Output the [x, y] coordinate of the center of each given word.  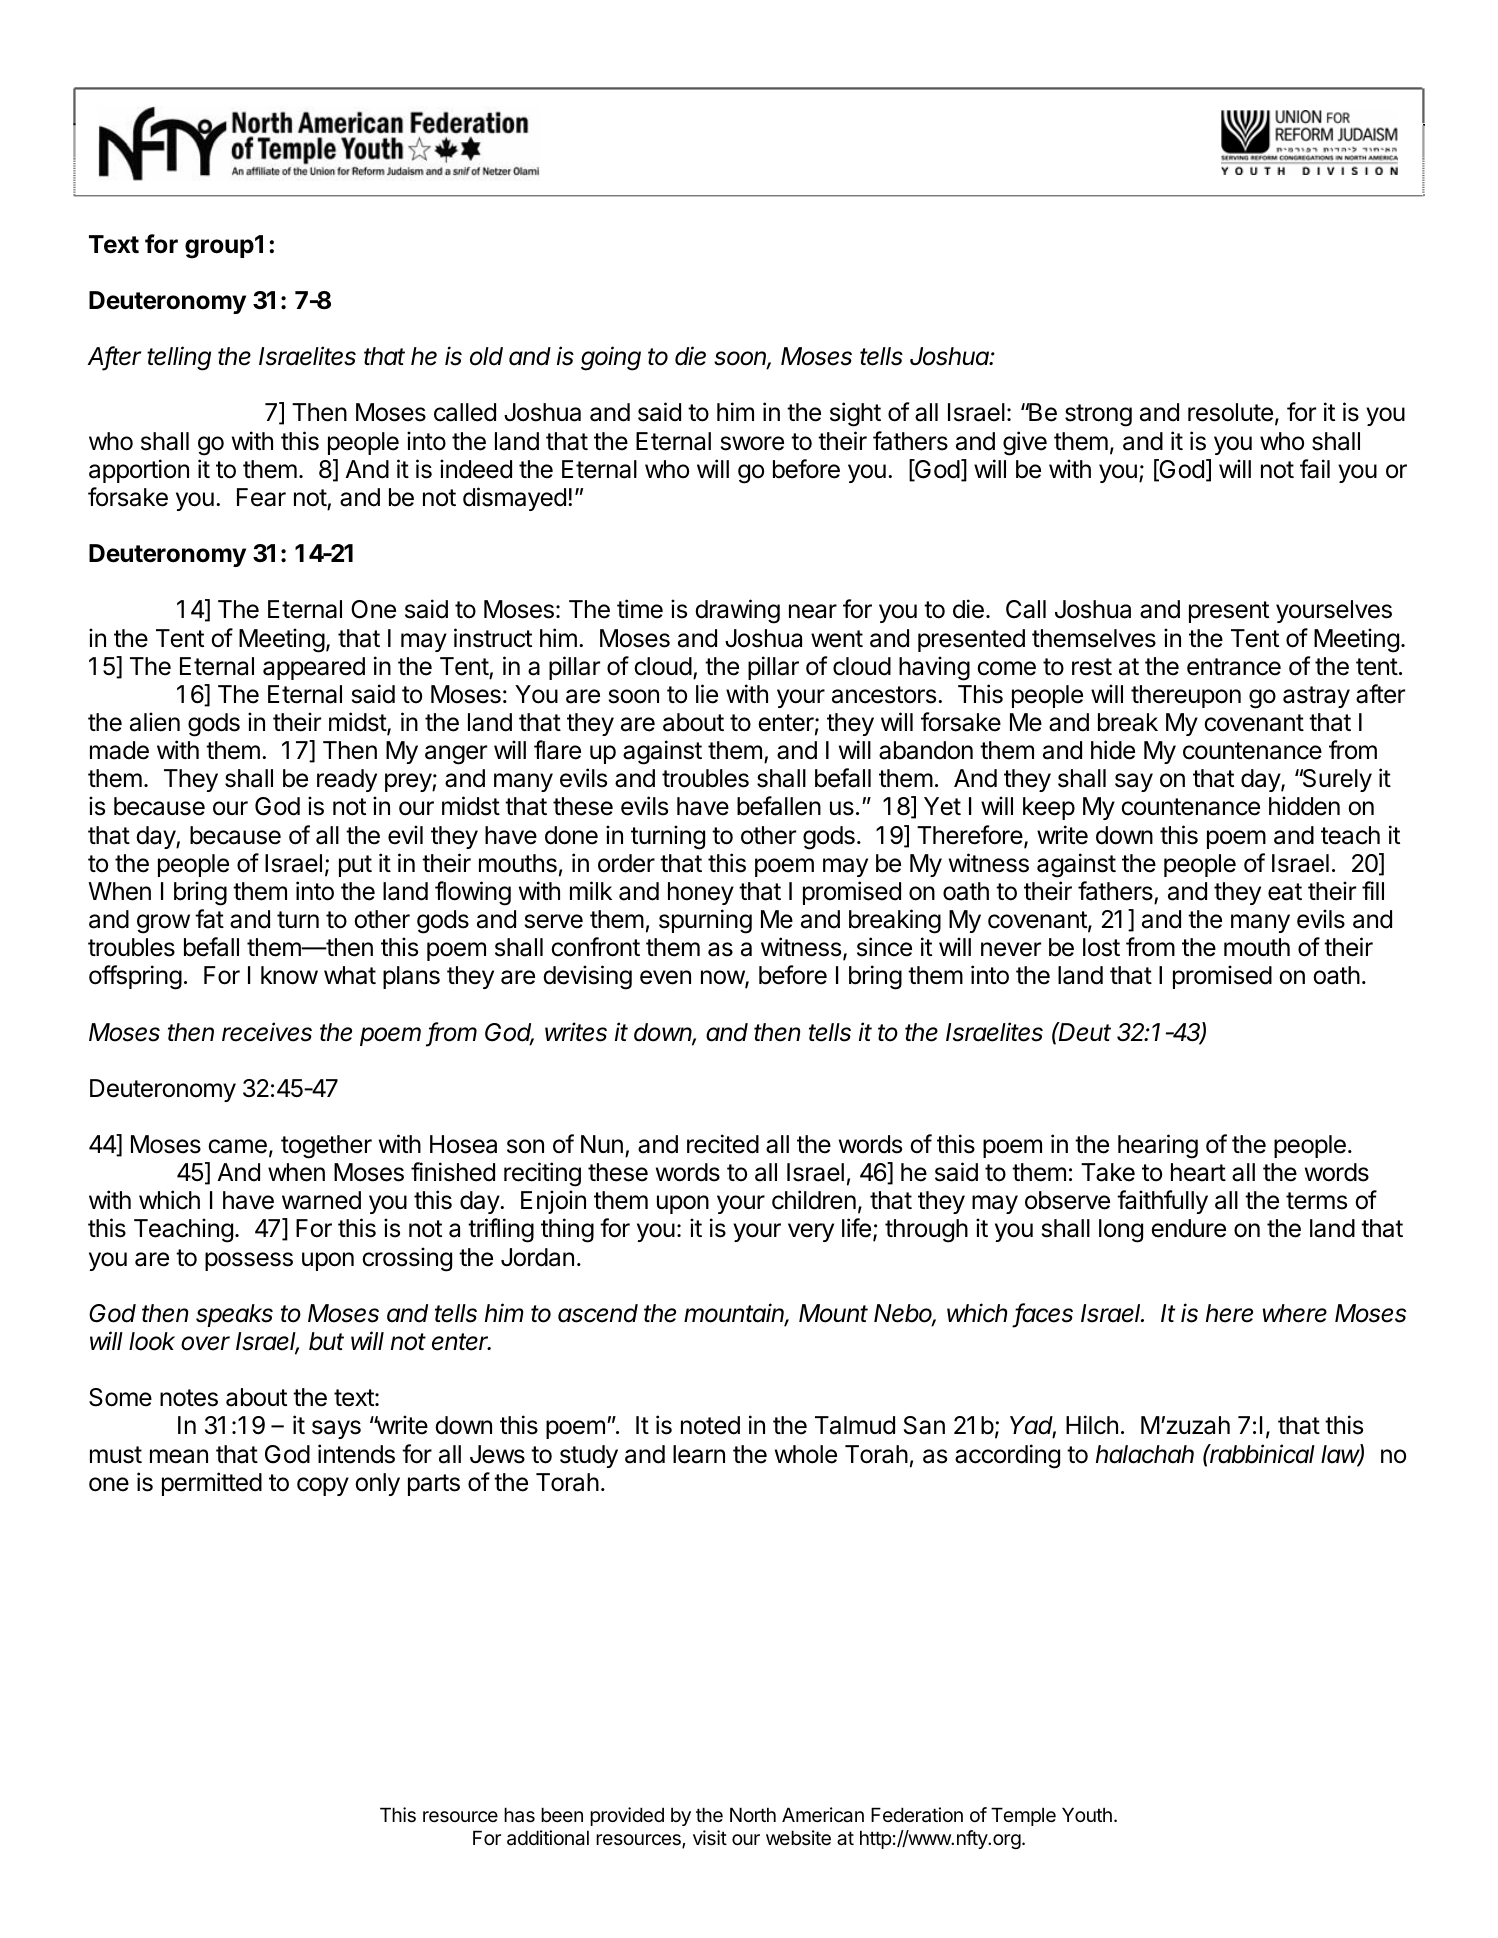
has [519, 1815]
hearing [1158, 1146]
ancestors [884, 695]
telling [179, 358]
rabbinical [1262, 1454]
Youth [1087, 1814]
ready [347, 780]
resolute [1230, 412]
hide [1113, 750]
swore [752, 443]
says [336, 1429]
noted [710, 1425]
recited [723, 1144]
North [753, 1814]
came [237, 1146]
